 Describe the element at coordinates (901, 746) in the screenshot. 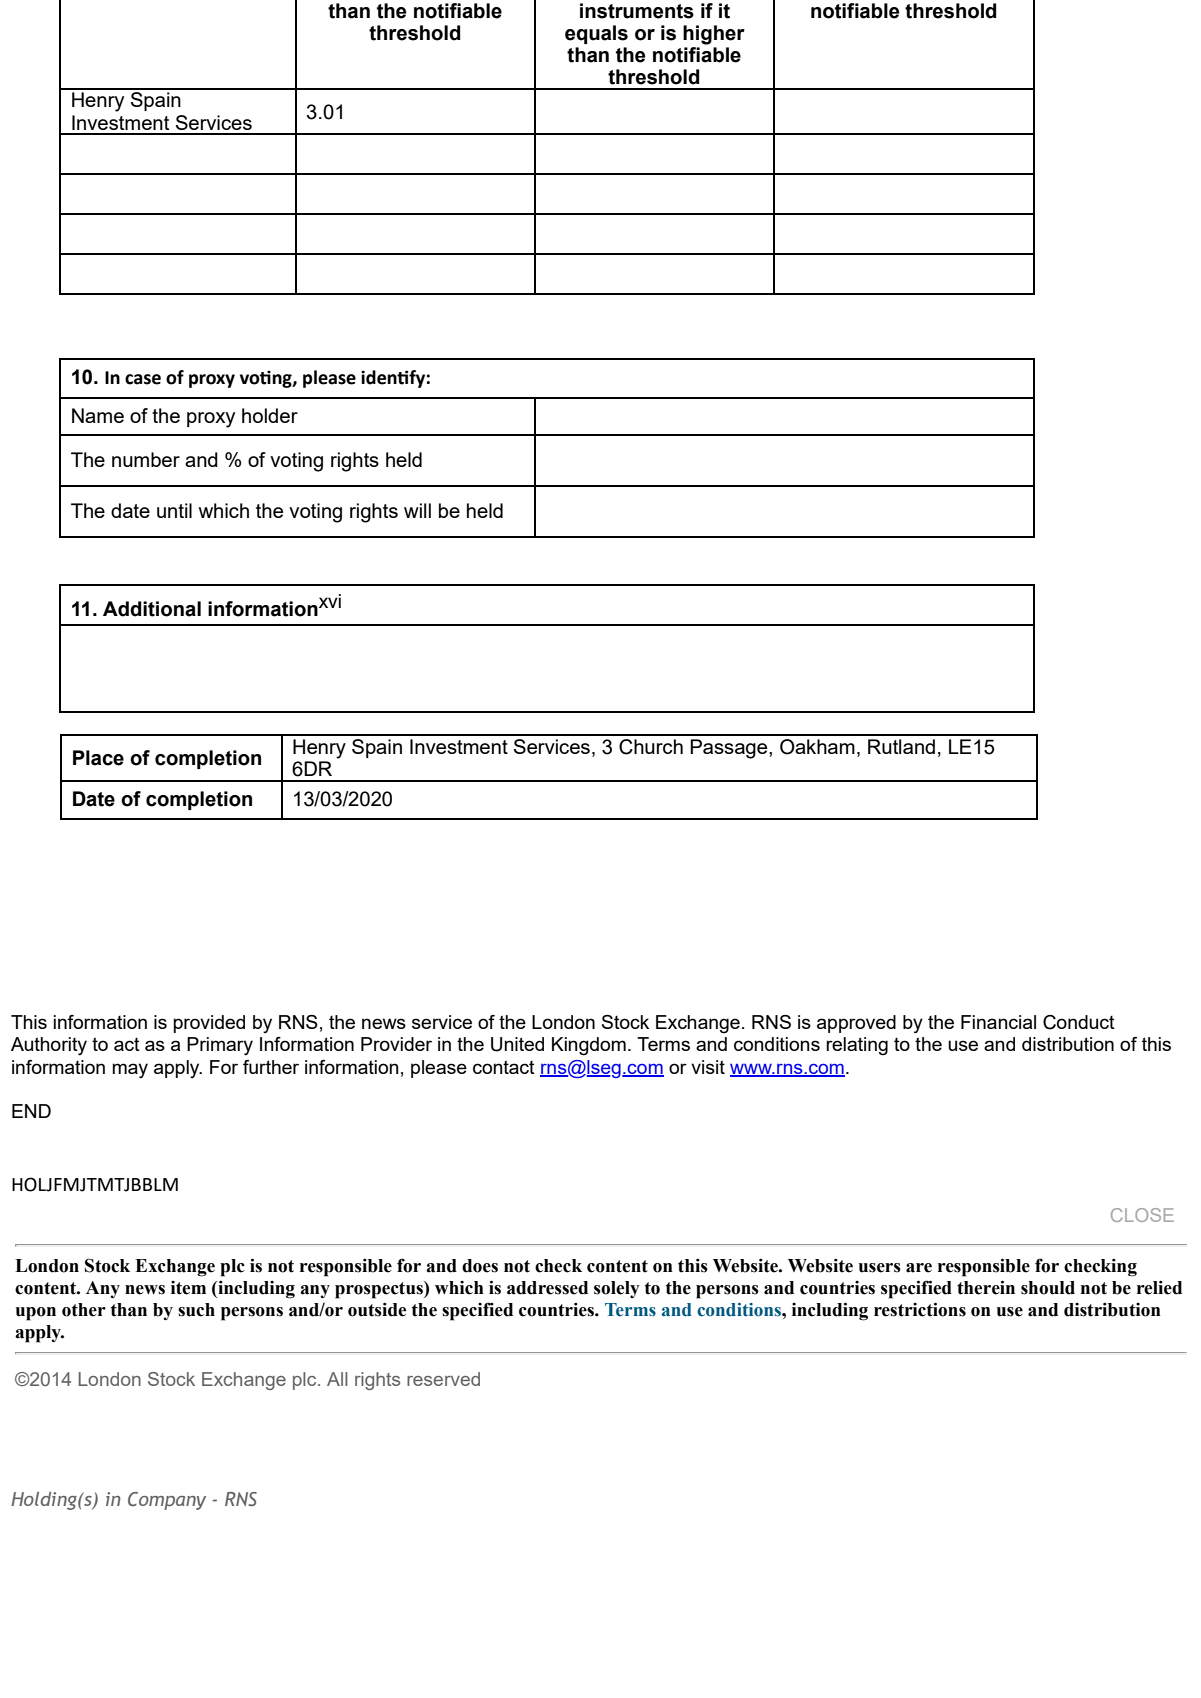

I see `Rutland` at that location.
